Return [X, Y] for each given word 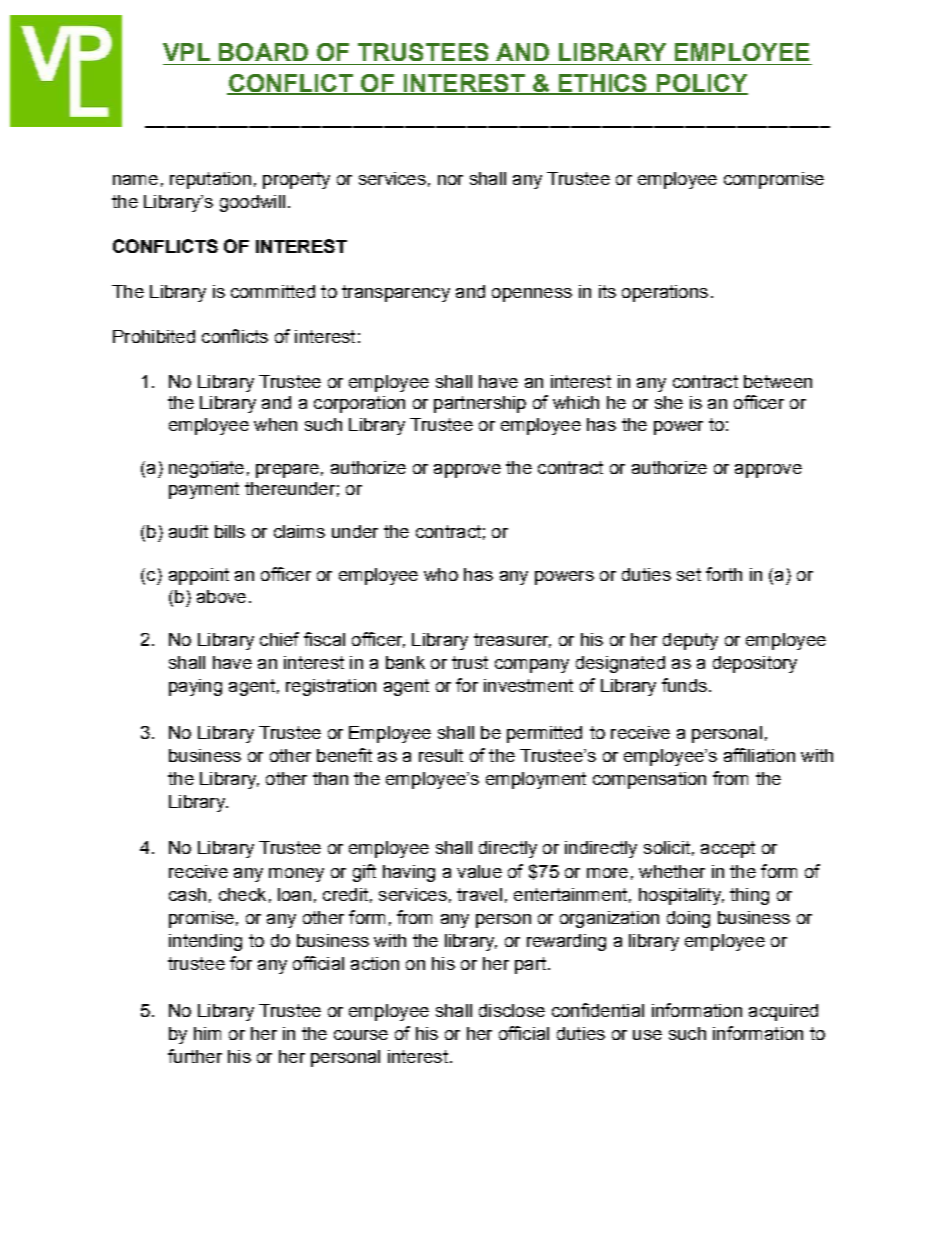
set [689, 574]
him [207, 1033]
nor [450, 180]
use [647, 1035]
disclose [512, 1010]
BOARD [263, 52]
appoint [199, 576]
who [441, 574]
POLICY [701, 84]
